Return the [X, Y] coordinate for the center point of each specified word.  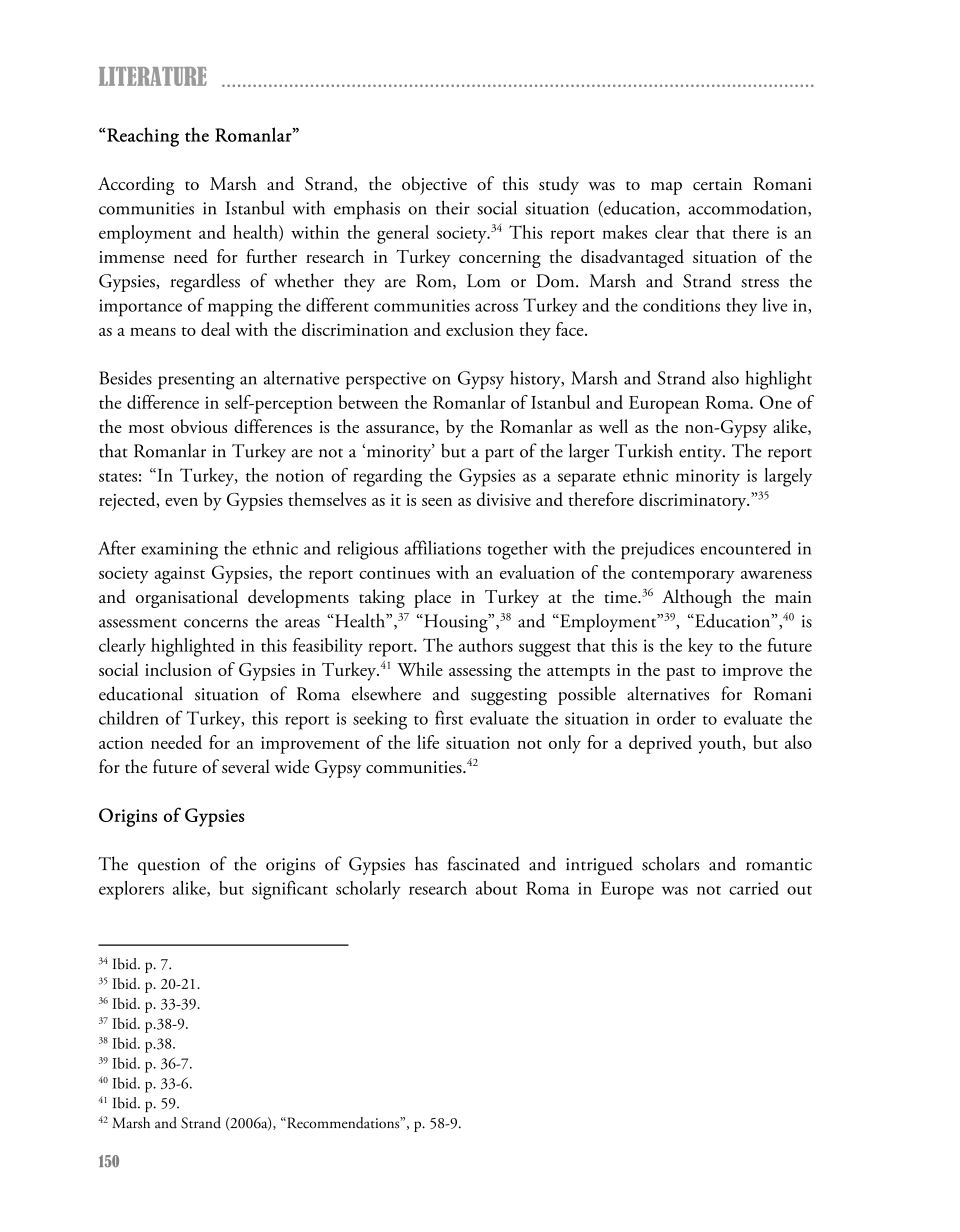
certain [717, 184]
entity [701, 453]
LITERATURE [153, 76]
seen [437, 502]
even [181, 502]
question [169, 866]
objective [434, 185]
